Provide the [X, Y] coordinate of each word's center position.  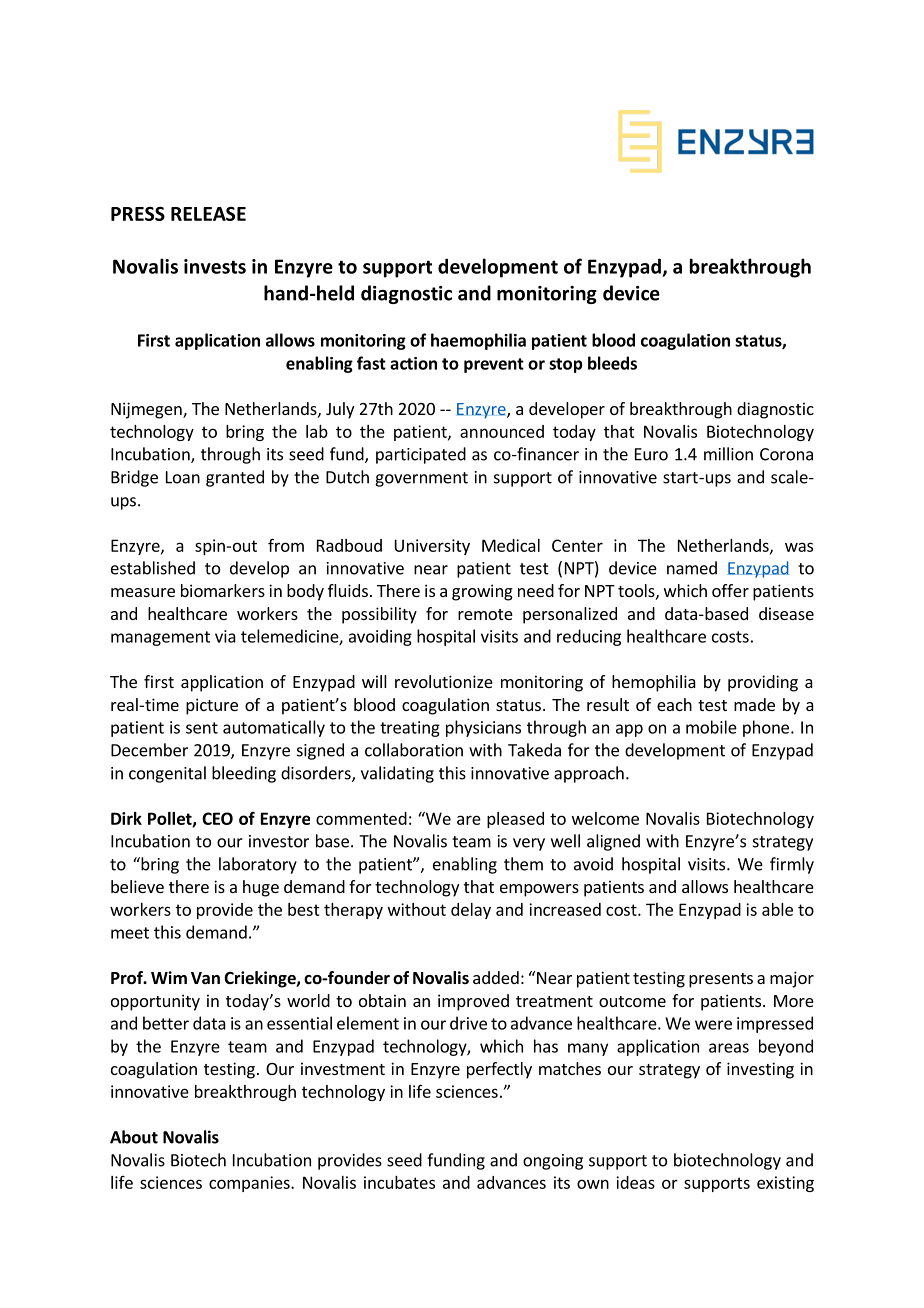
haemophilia [478, 341]
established [153, 568]
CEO [217, 818]
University [432, 547]
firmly [792, 865]
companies [250, 1184]
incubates [399, 1182]
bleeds [612, 363]
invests [215, 266]
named [692, 568]
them [523, 864]
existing [785, 1184]
